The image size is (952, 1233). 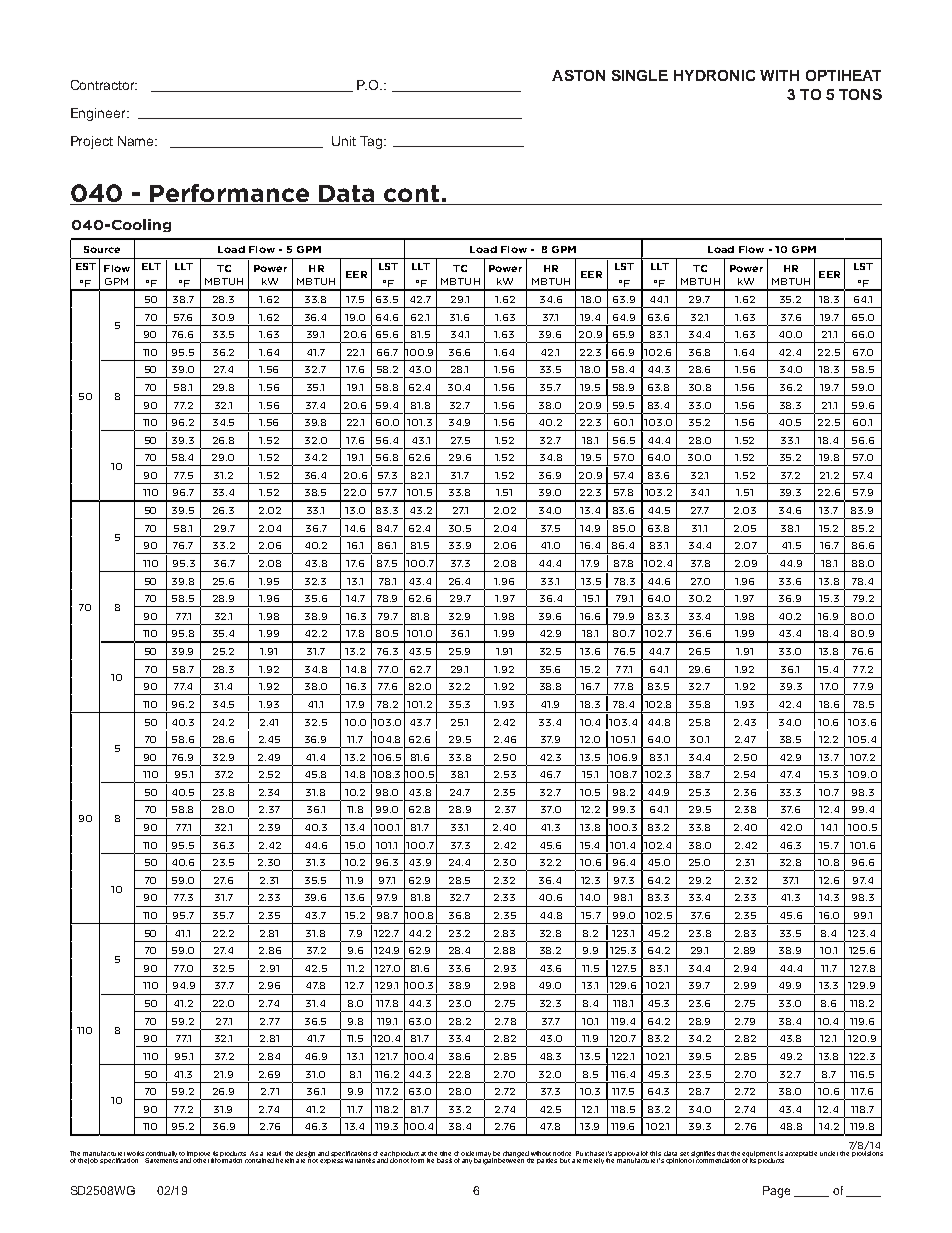 What do you see at coordinates (714, 75) in the page?
I see `HYDRONIC` at bounding box center [714, 75].
